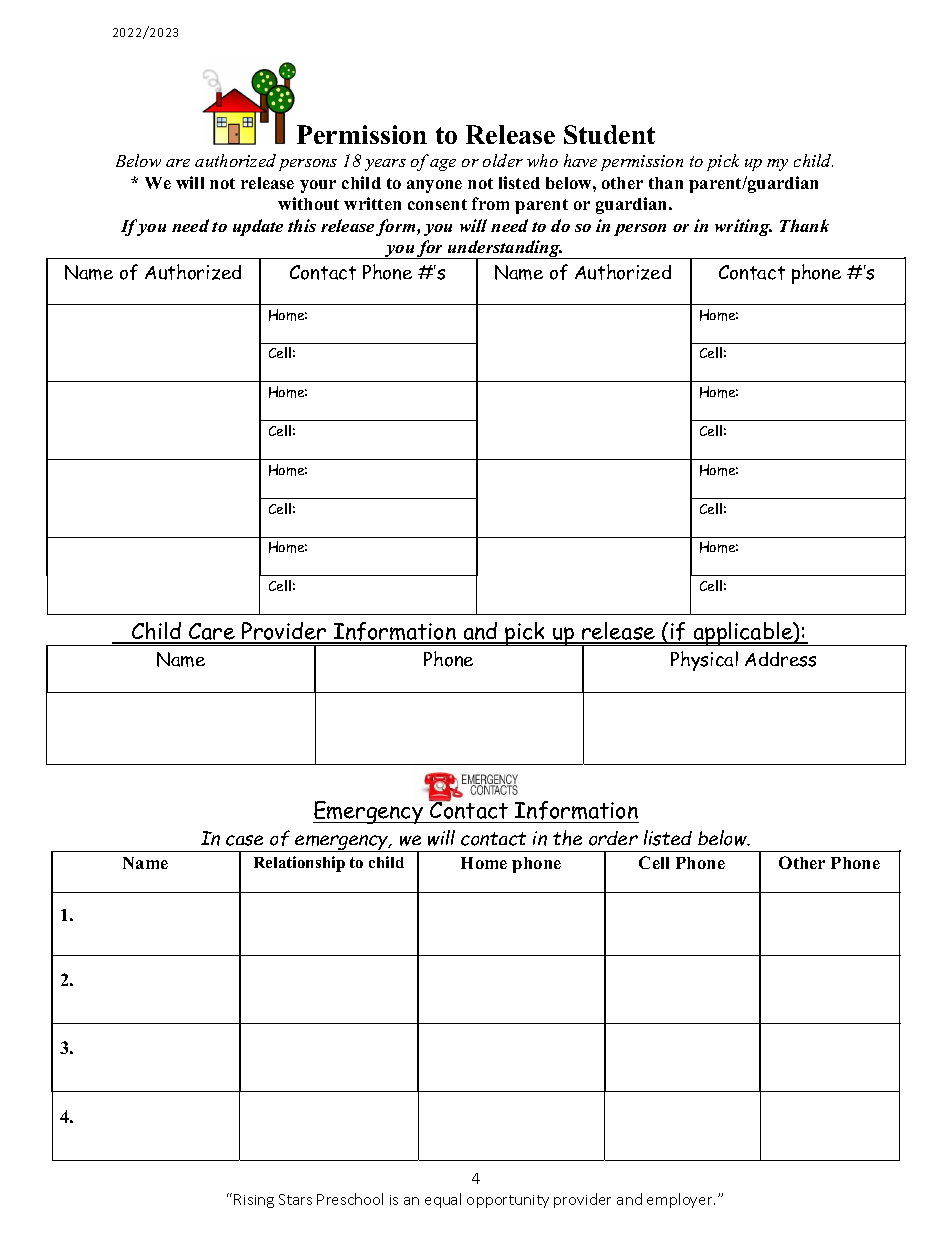 The height and width of the screenshot is (1233, 952). I want to click on Stars, so click(295, 1199).
